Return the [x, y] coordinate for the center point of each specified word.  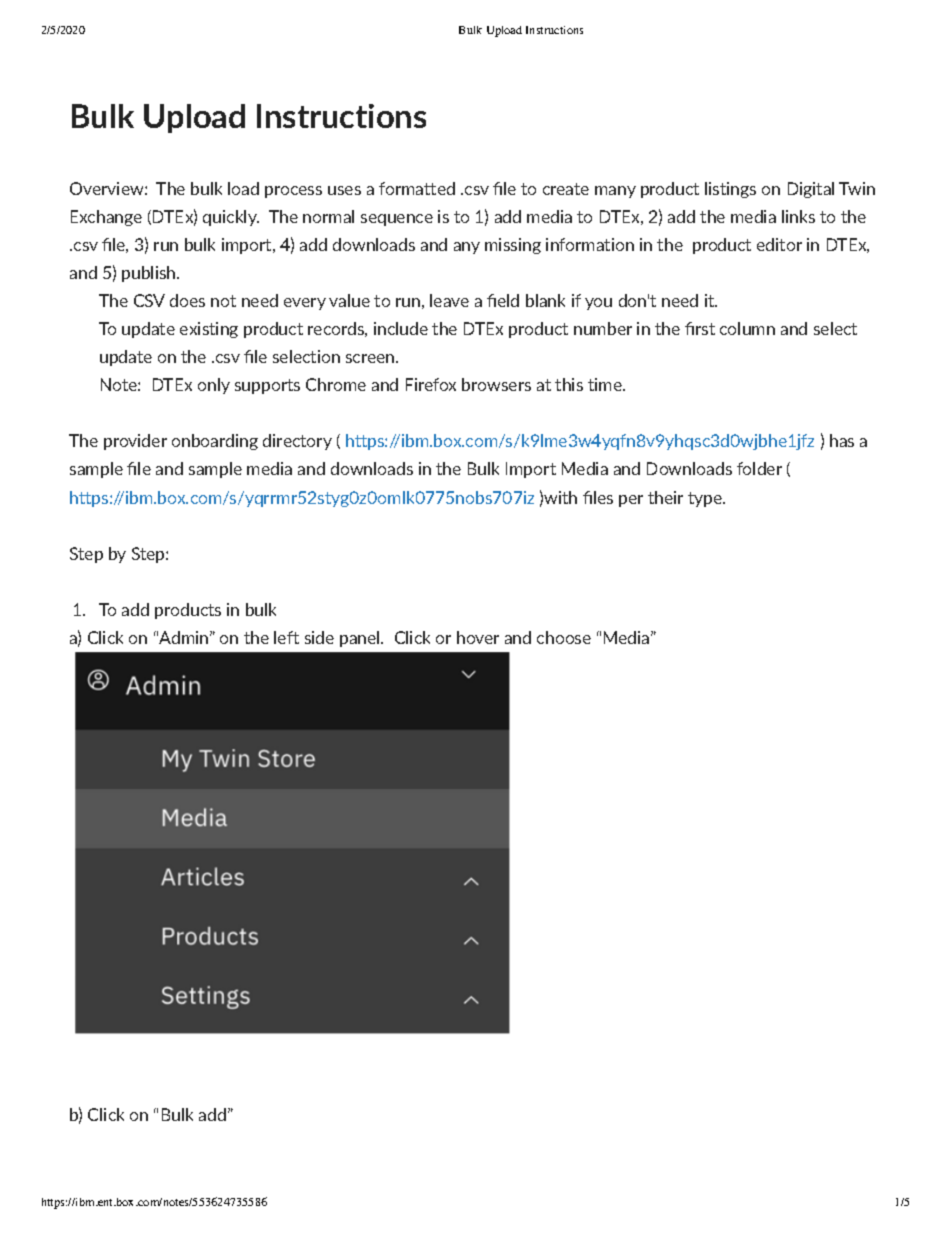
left [286, 637]
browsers [496, 384]
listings [730, 190]
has [842, 440]
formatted [417, 188]
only [214, 386]
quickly [231, 218]
